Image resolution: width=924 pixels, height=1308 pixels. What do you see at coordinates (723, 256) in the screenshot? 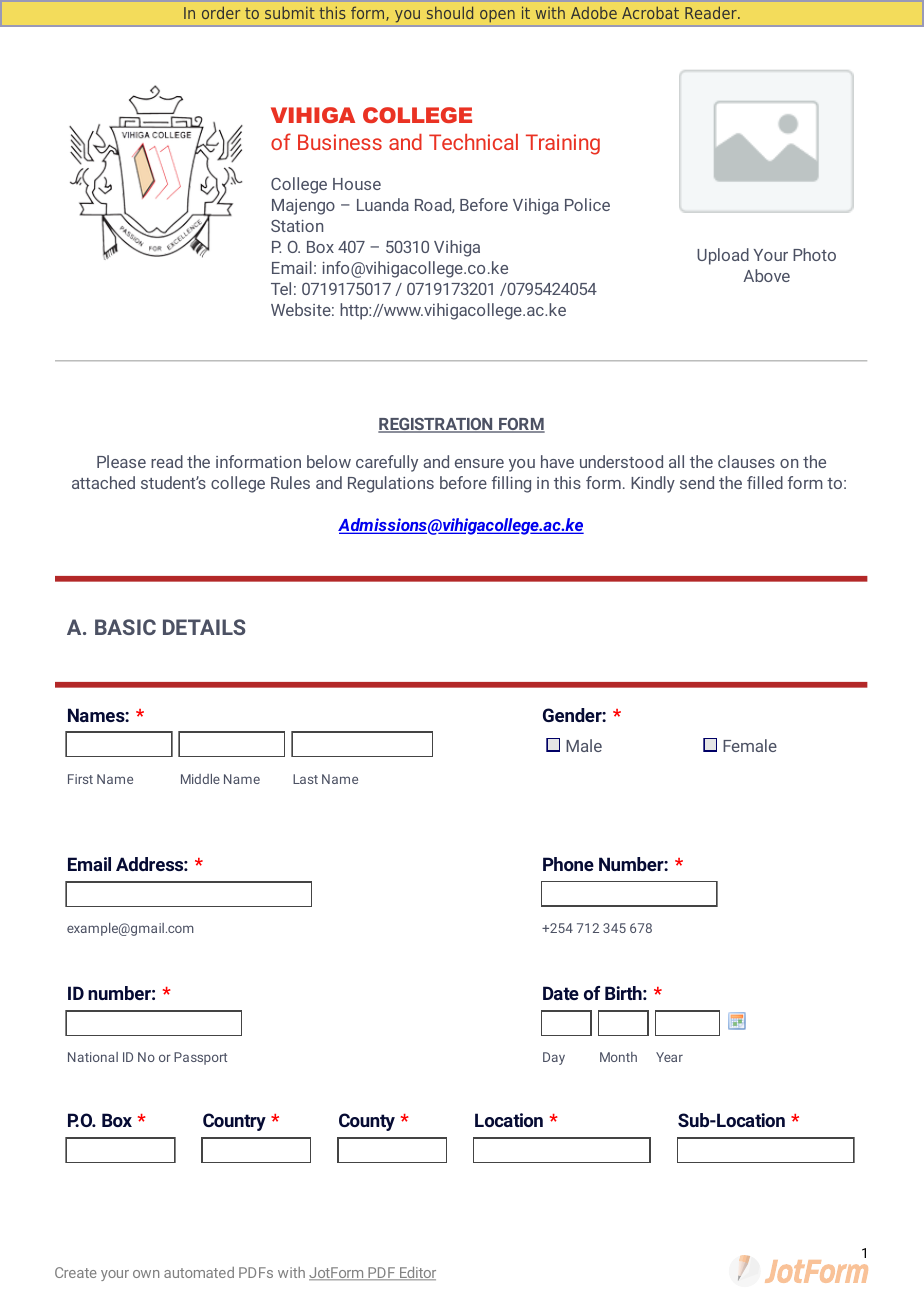
I see `Upload` at bounding box center [723, 256].
